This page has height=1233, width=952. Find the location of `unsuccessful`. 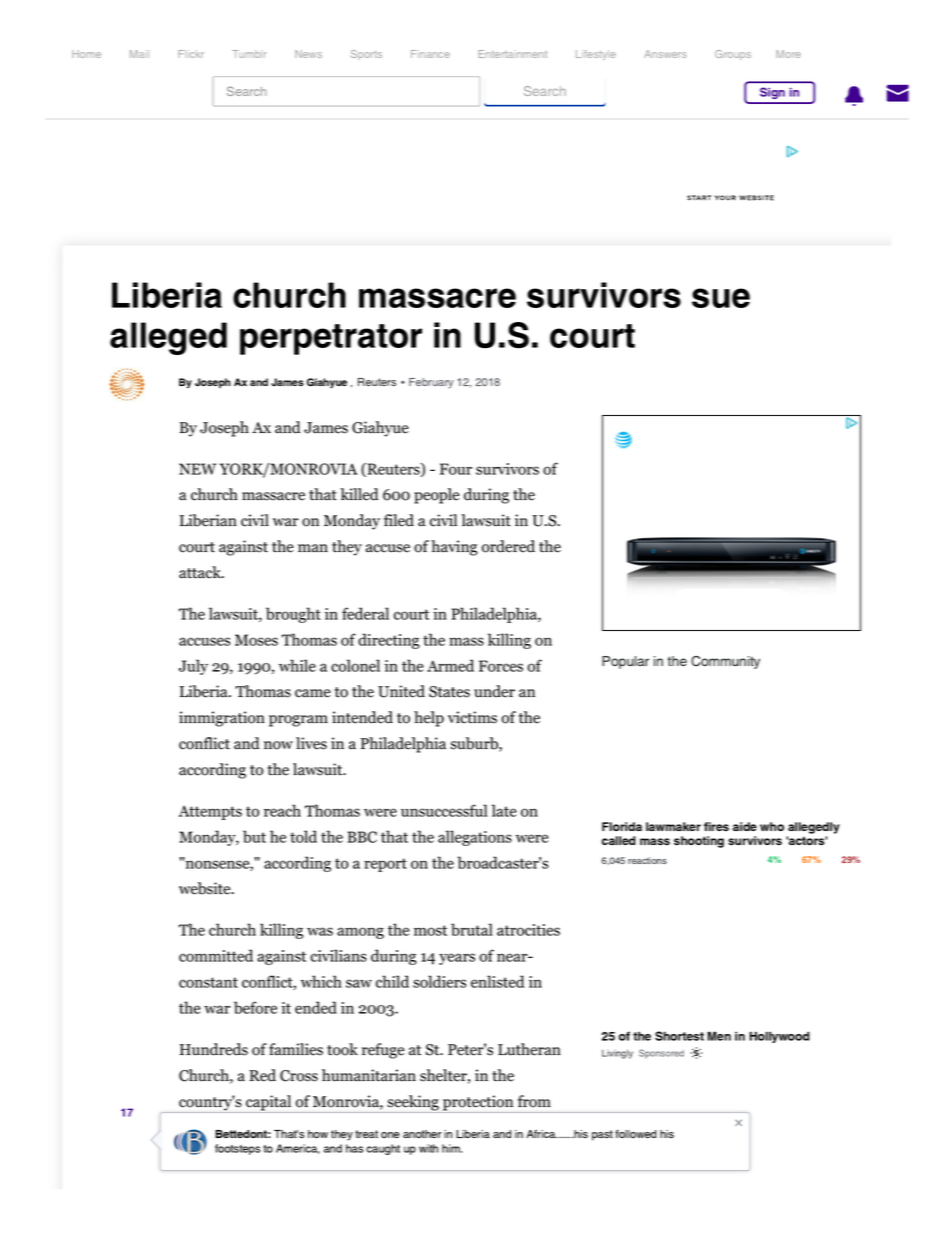

unsuccessful is located at coordinates (444, 810).
